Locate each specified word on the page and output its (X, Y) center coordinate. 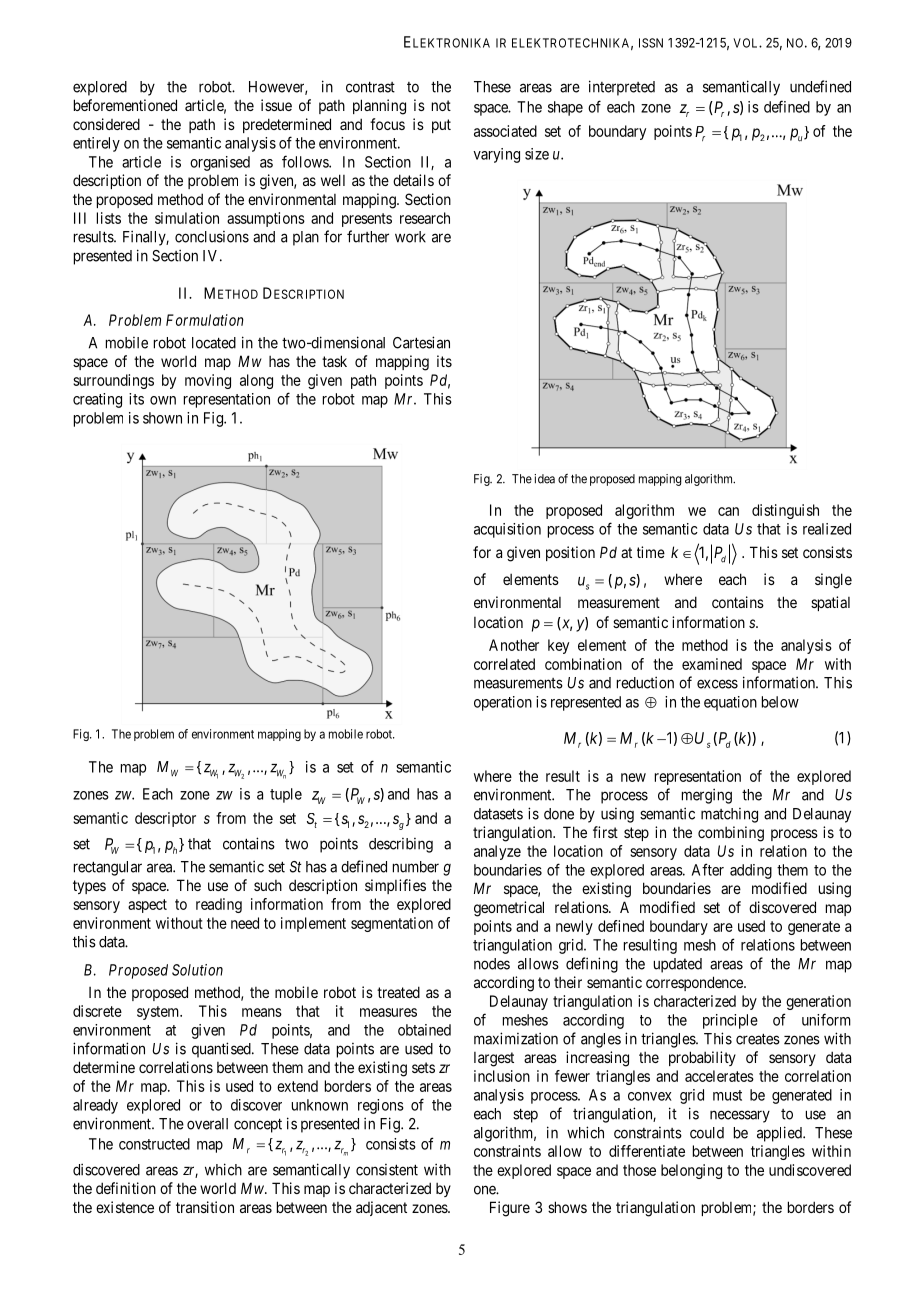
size (537, 154)
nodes (492, 964)
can (728, 511)
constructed (154, 1144)
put (441, 126)
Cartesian (421, 342)
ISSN (651, 43)
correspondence (695, 983)
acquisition (507, 530)
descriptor (165, 819)
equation (730, 703)
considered (106, 124)
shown (162, 418)
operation (503, 703)
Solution (197, 970)
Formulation (205, 320)
